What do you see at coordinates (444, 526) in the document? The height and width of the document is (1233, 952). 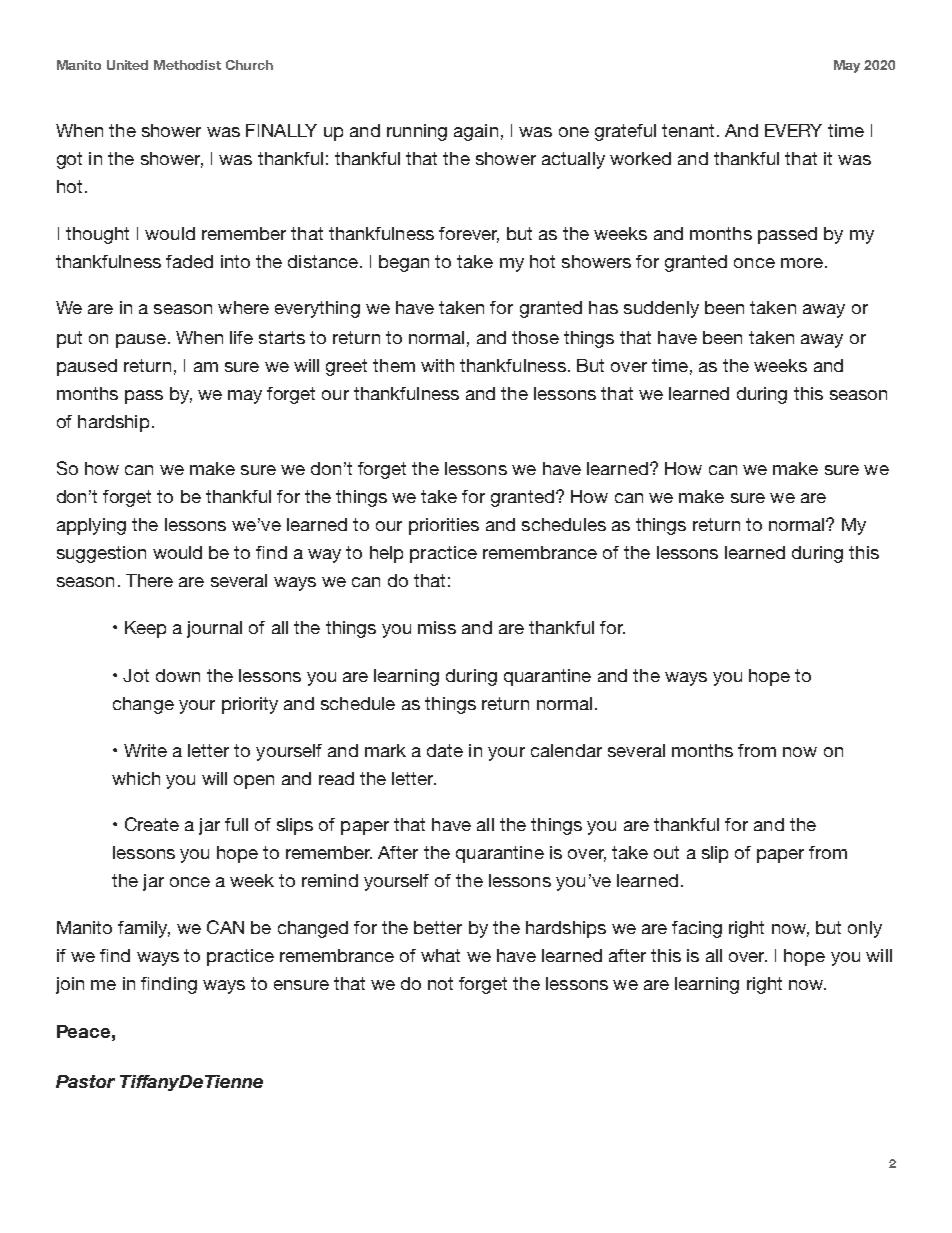 I see `priorities` at bounding box center [444, 526].
